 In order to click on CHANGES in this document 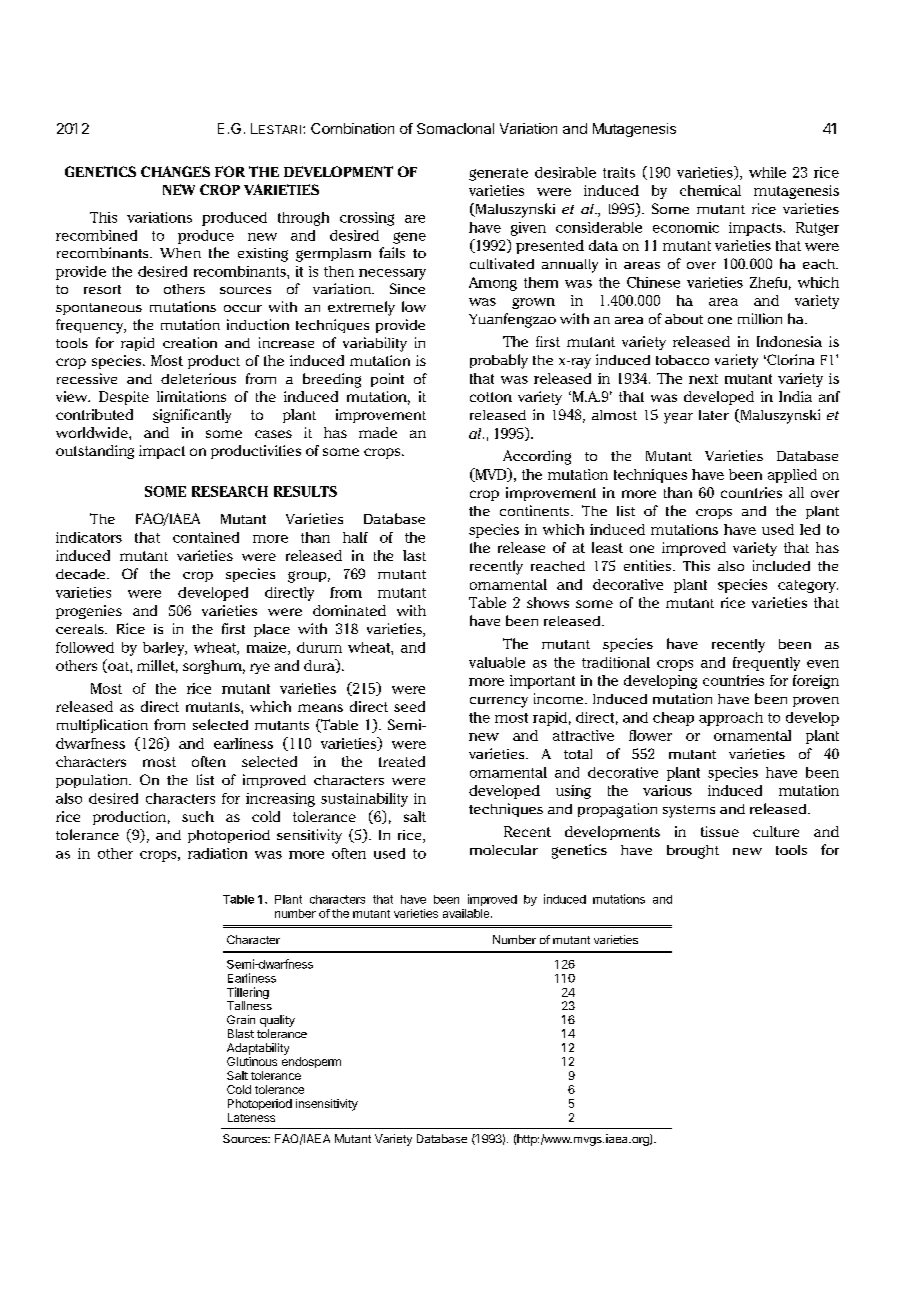, I will do `click(175, 171)`.
